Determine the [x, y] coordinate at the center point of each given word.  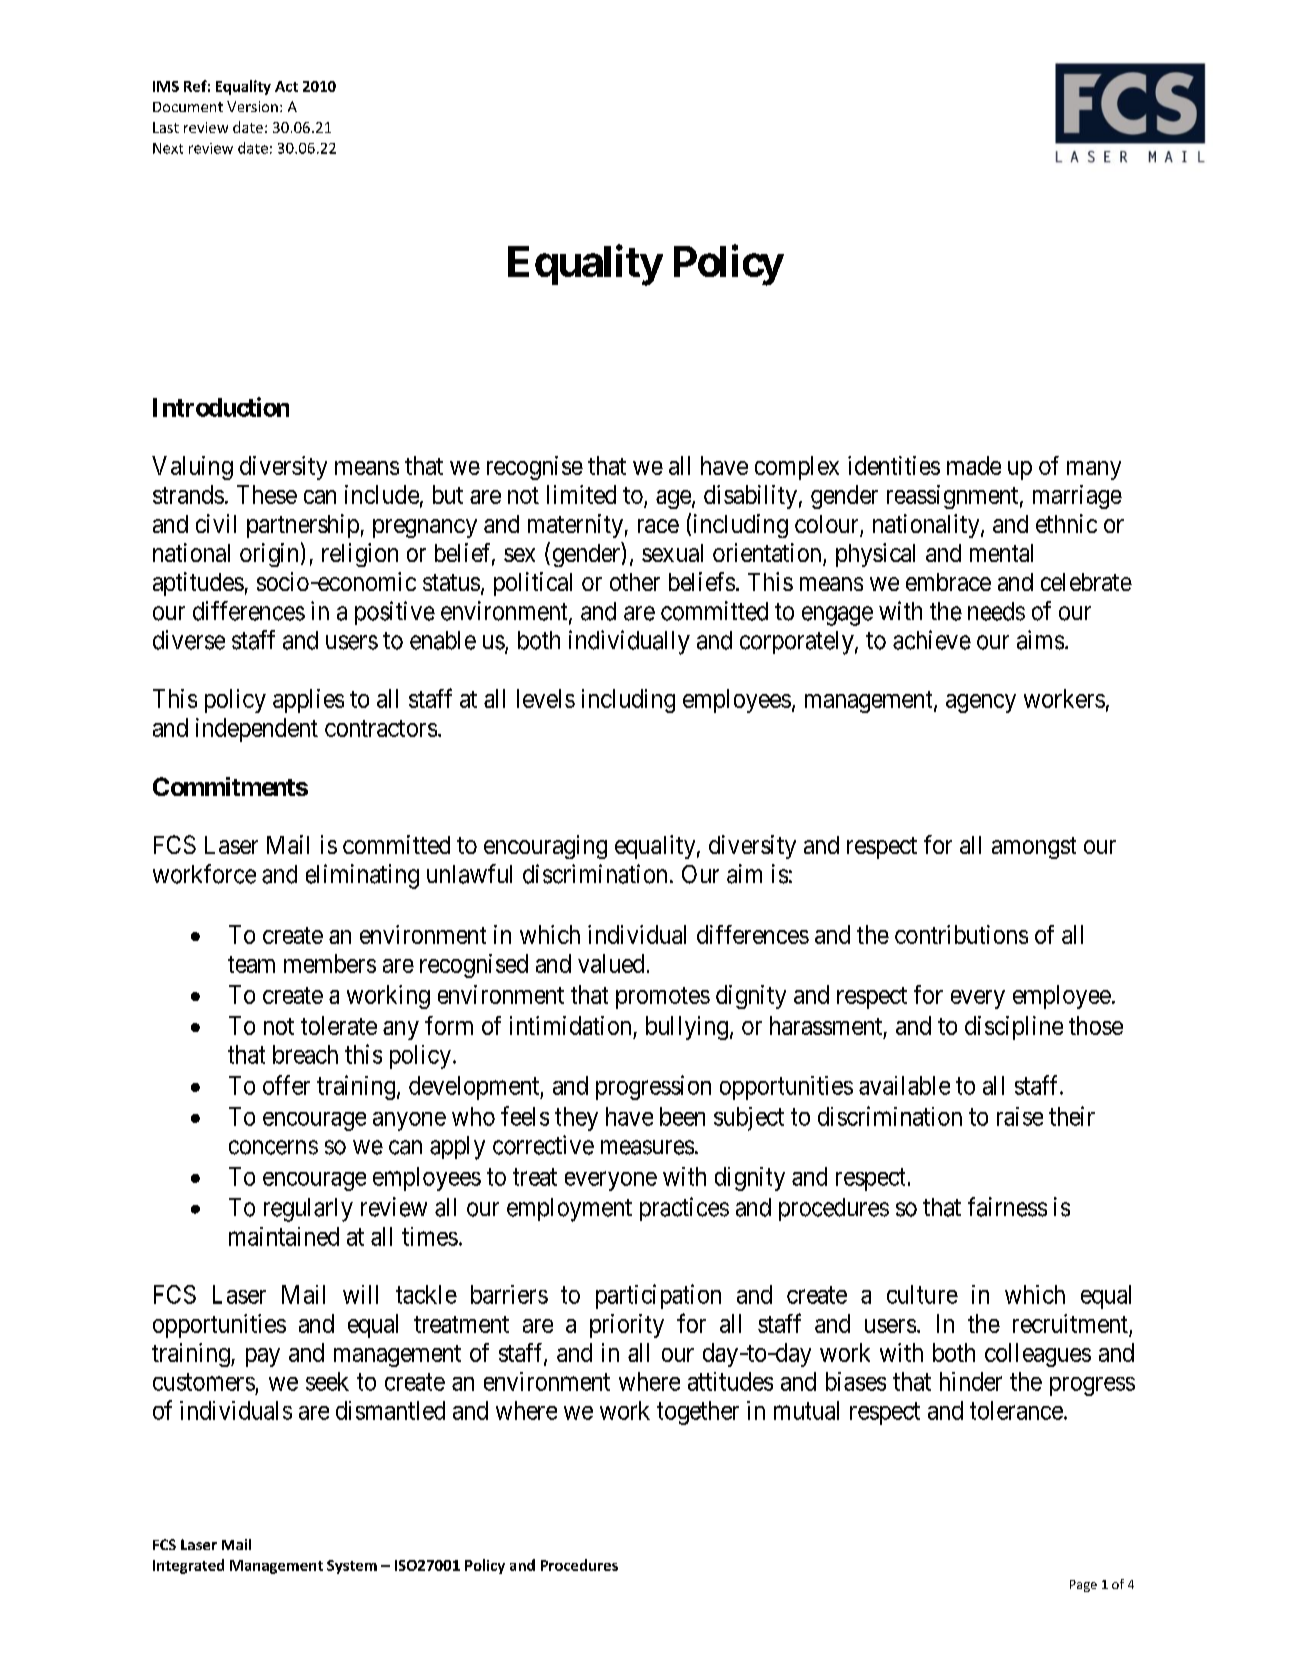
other [635, 582]
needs [996, 611]
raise [1020, 1116]
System [352, 1567]
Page [1083, 1586]
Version [252, 106]
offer [286, 1085]
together [698, 1413]
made [974, 465]
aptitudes [198, 584]
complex [797, 468]
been [682, 1116]
